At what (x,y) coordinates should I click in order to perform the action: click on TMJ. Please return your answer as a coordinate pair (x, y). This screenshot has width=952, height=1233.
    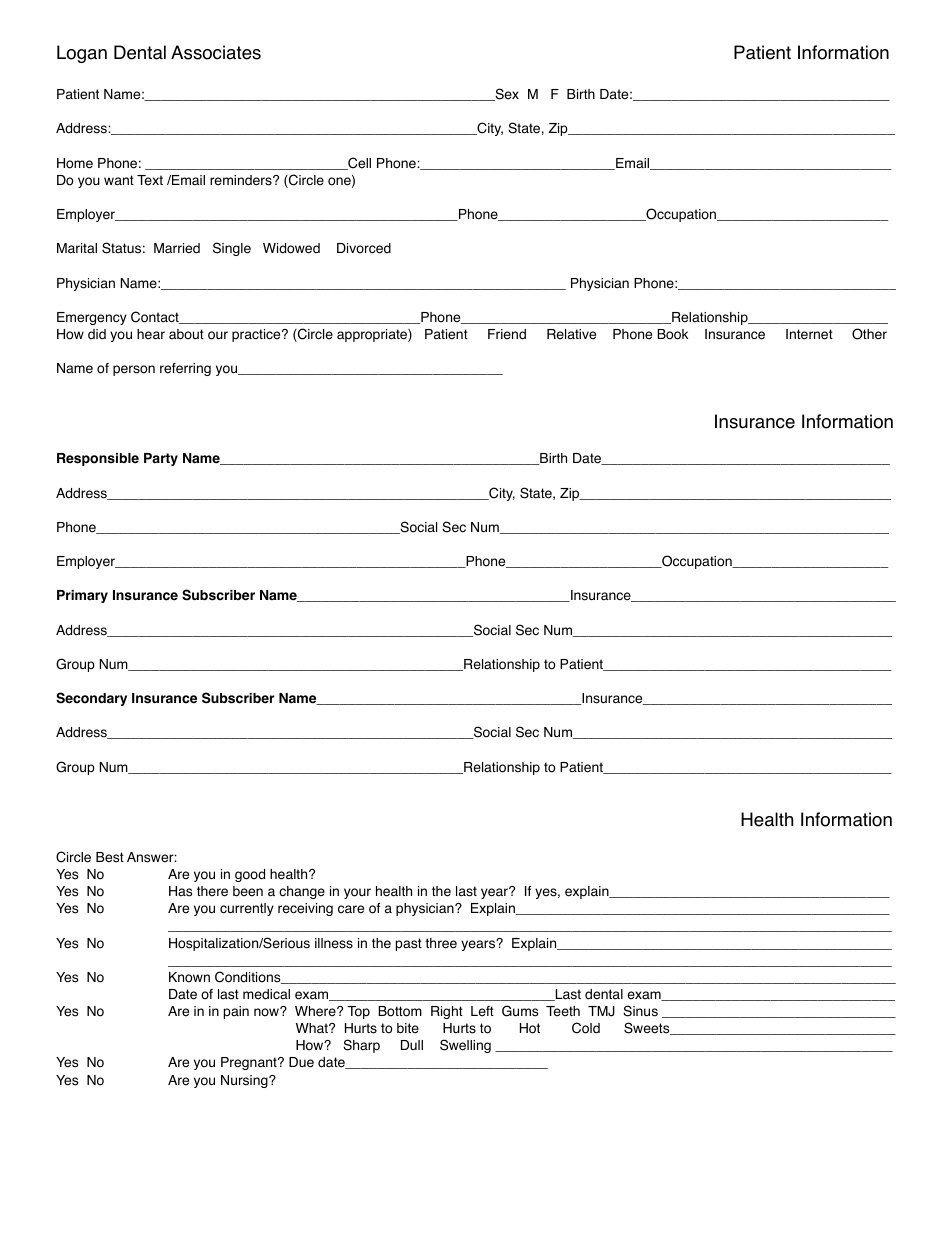
    Looking at the image, I should click on (601, 1011).
